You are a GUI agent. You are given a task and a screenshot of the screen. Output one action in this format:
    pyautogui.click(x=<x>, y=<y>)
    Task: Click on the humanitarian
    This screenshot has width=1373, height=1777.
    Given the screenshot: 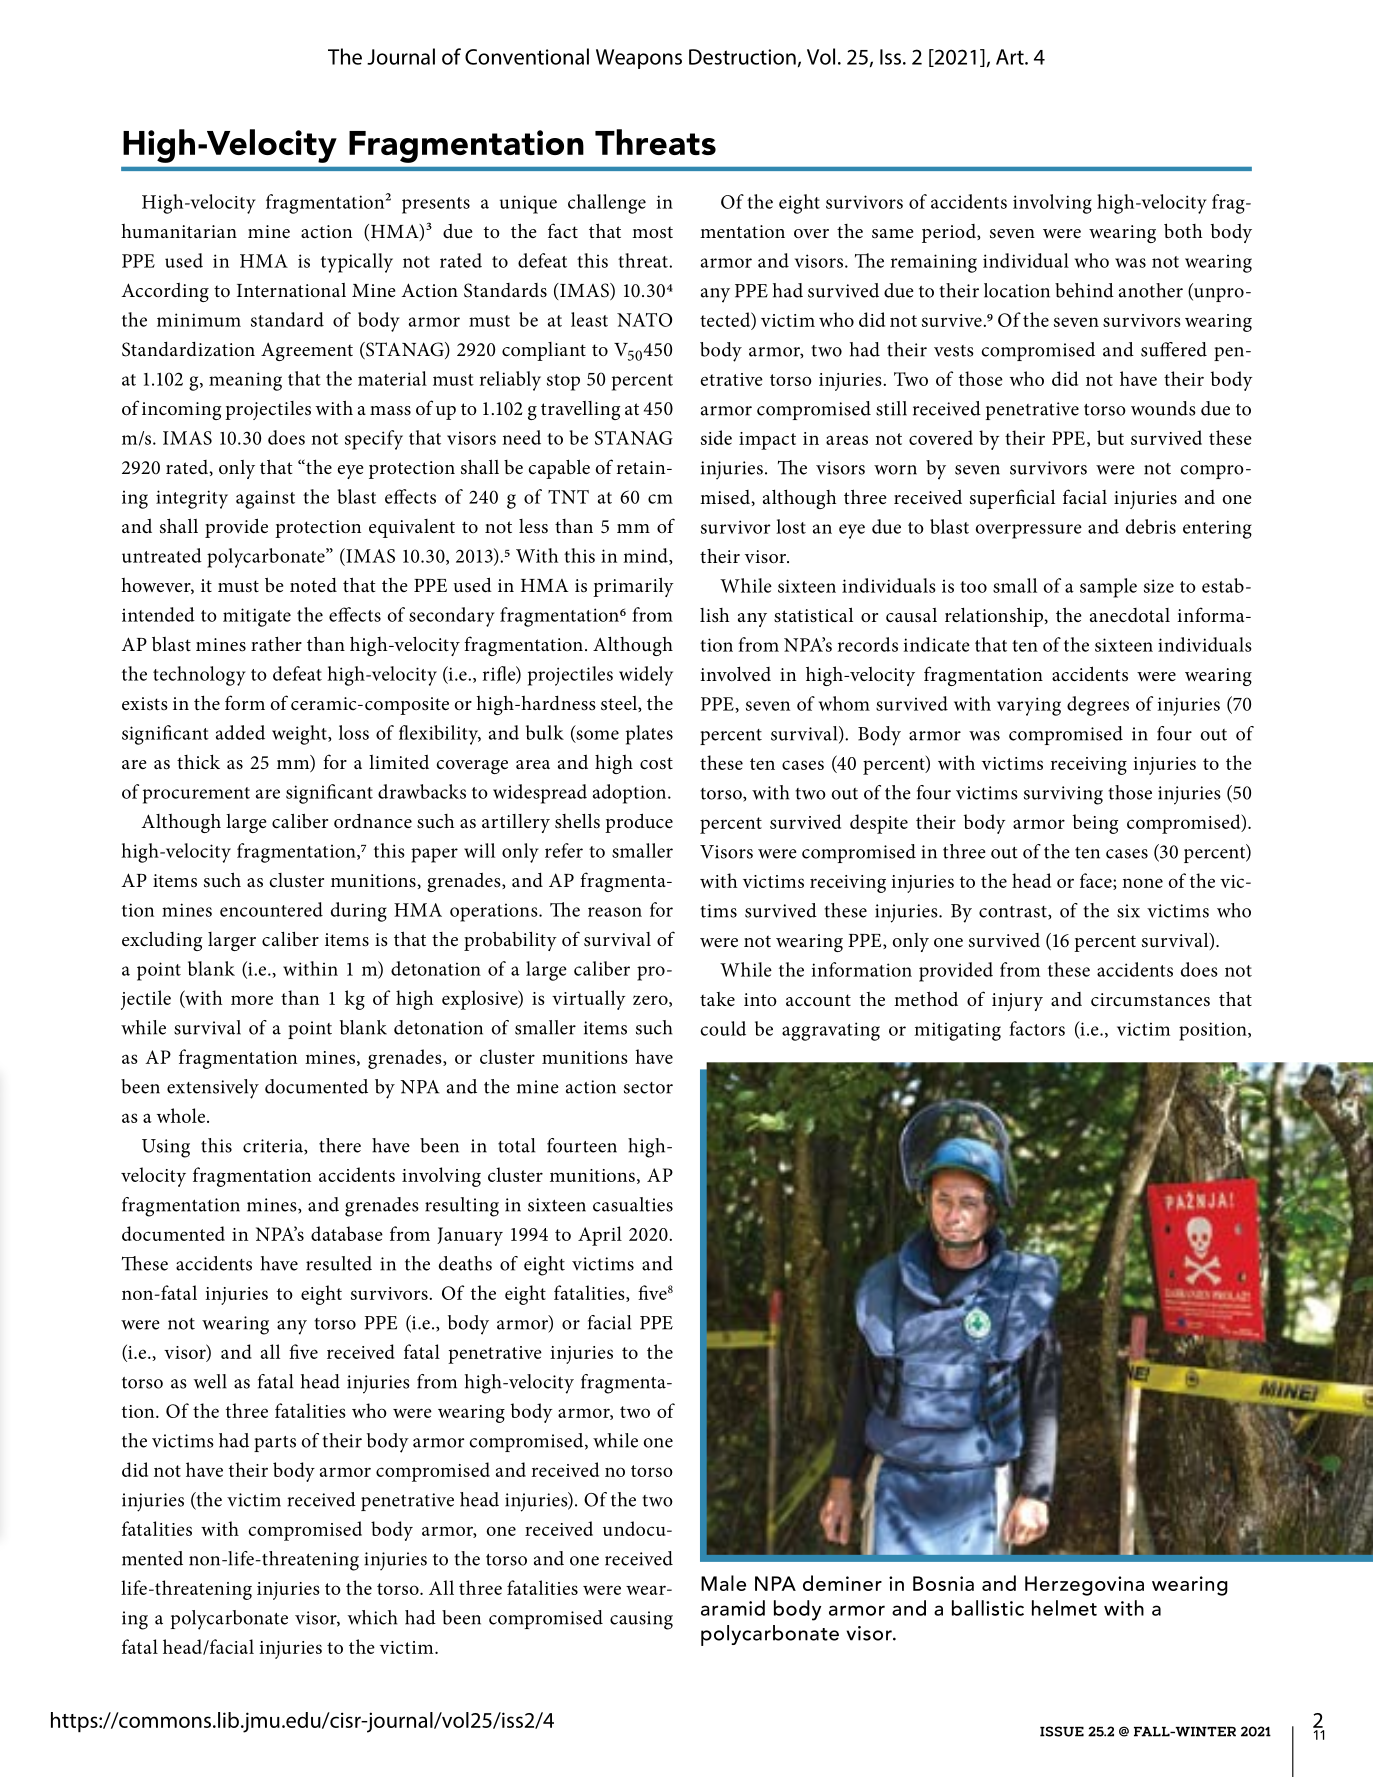 What is the action you would take?
    pyautogui.click(x=179, y=231)
